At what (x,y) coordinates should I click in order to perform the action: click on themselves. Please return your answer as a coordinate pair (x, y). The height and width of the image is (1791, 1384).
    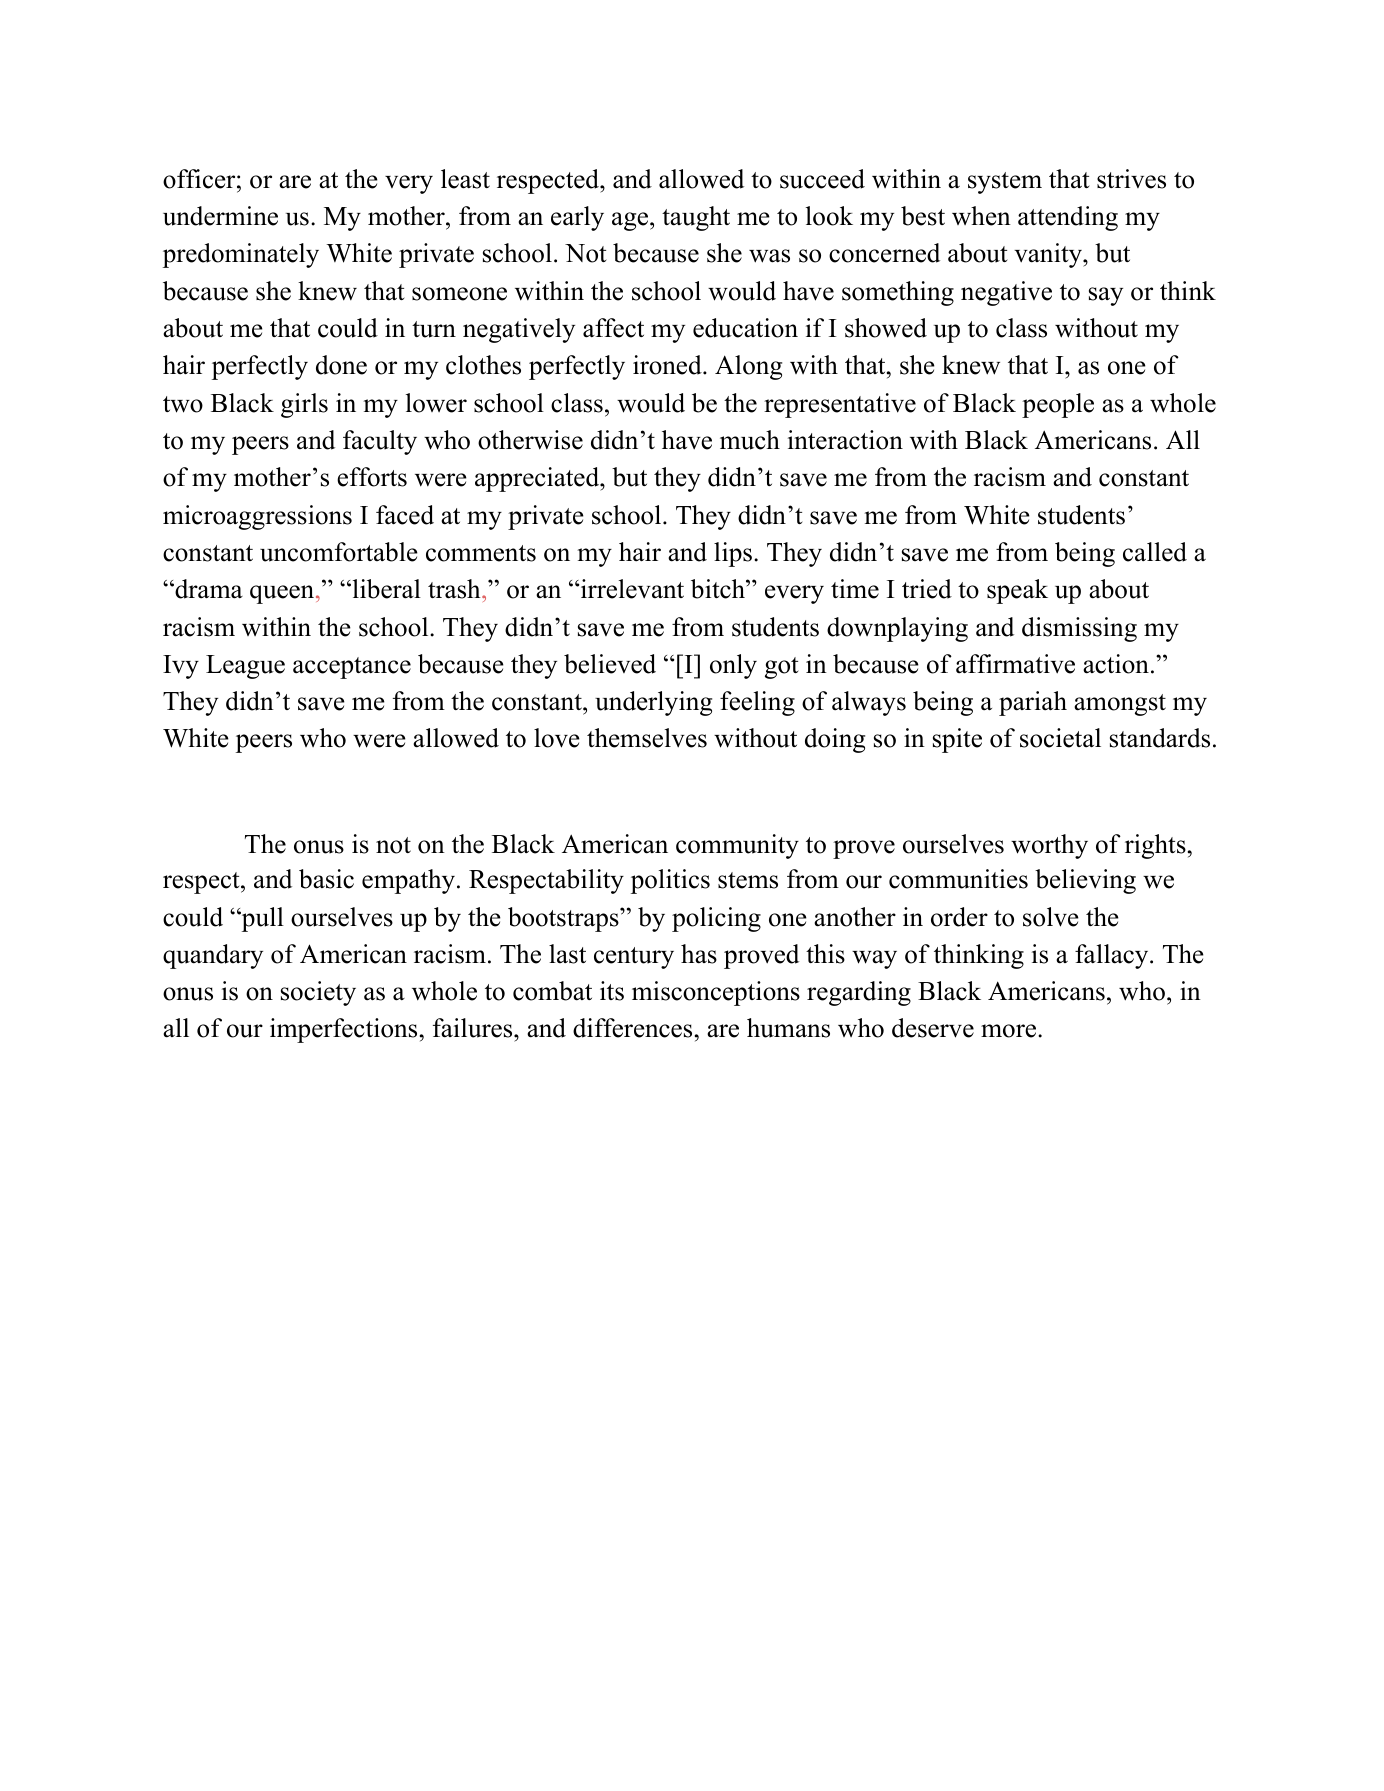
    Looking at the image, I should click on (647, 738).
